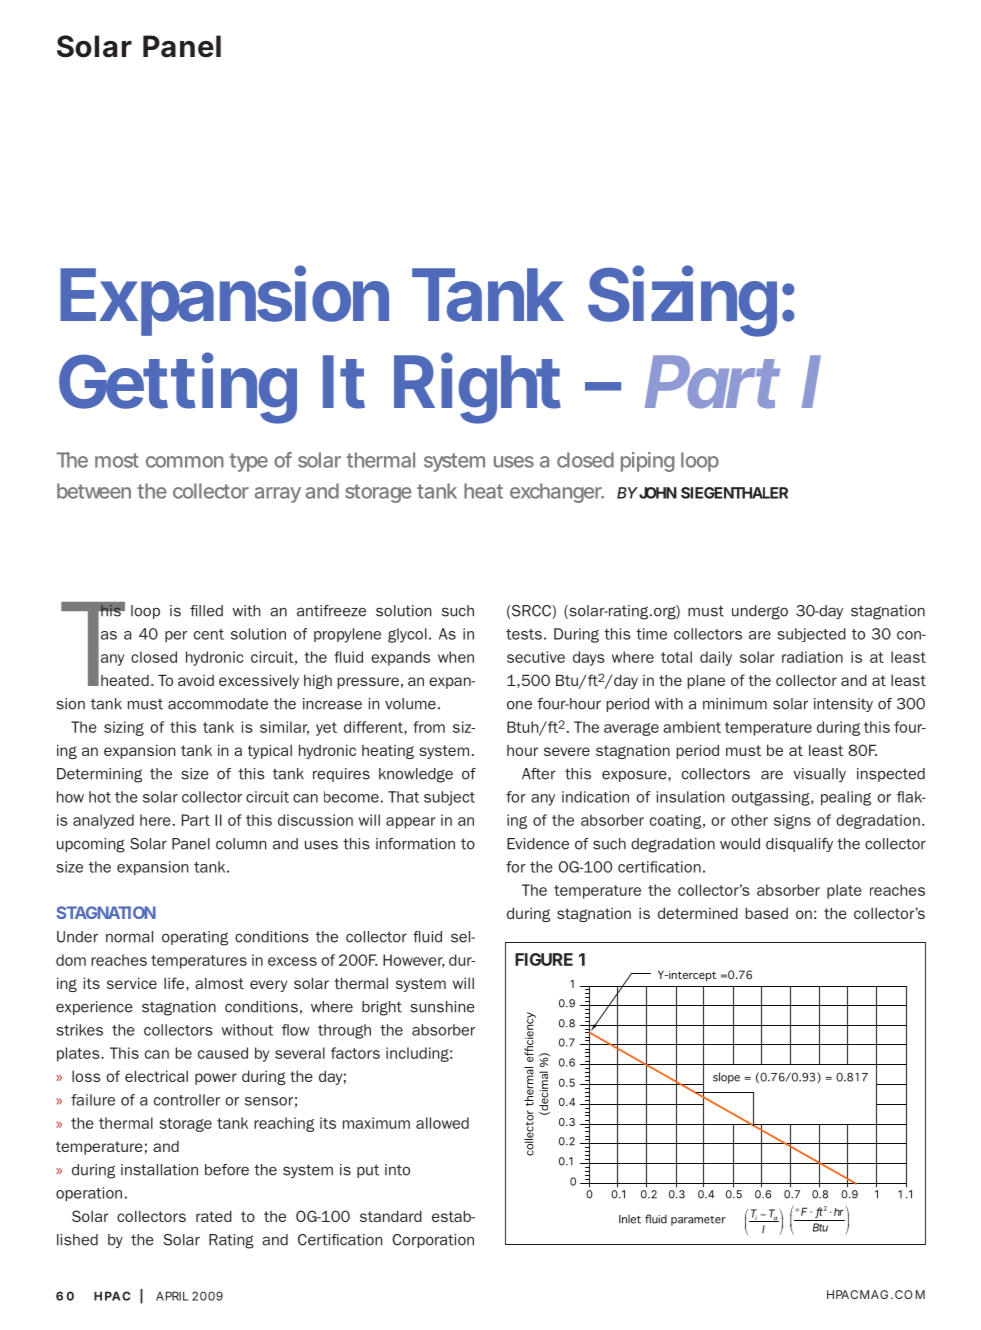 The width and height of the screenshot is (981, 1330). What do you see at coordinates (799, 845) in the screenshot?
I see `disqualify` at bounding box center [799, 845].
